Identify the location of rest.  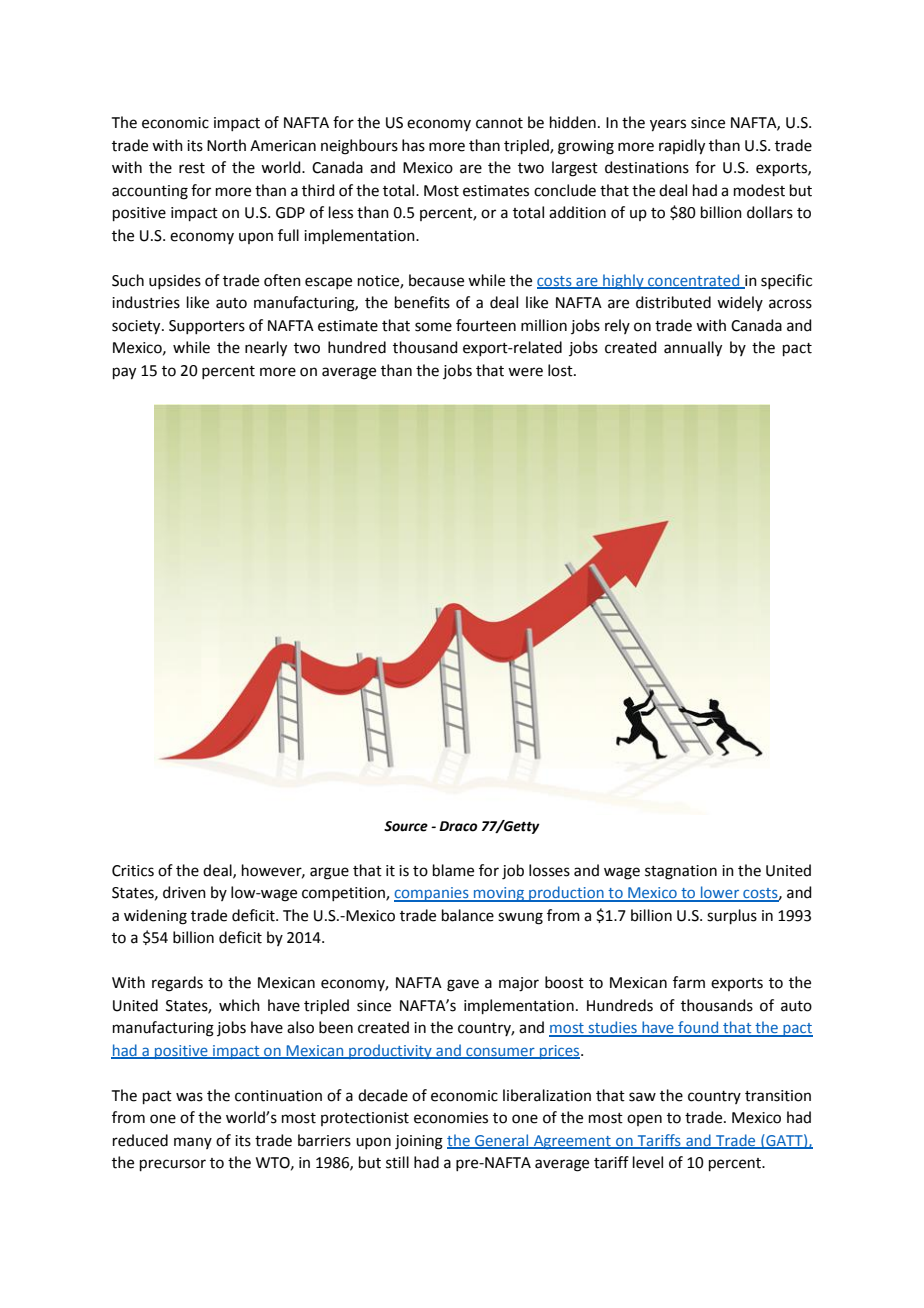
(192, 168).
